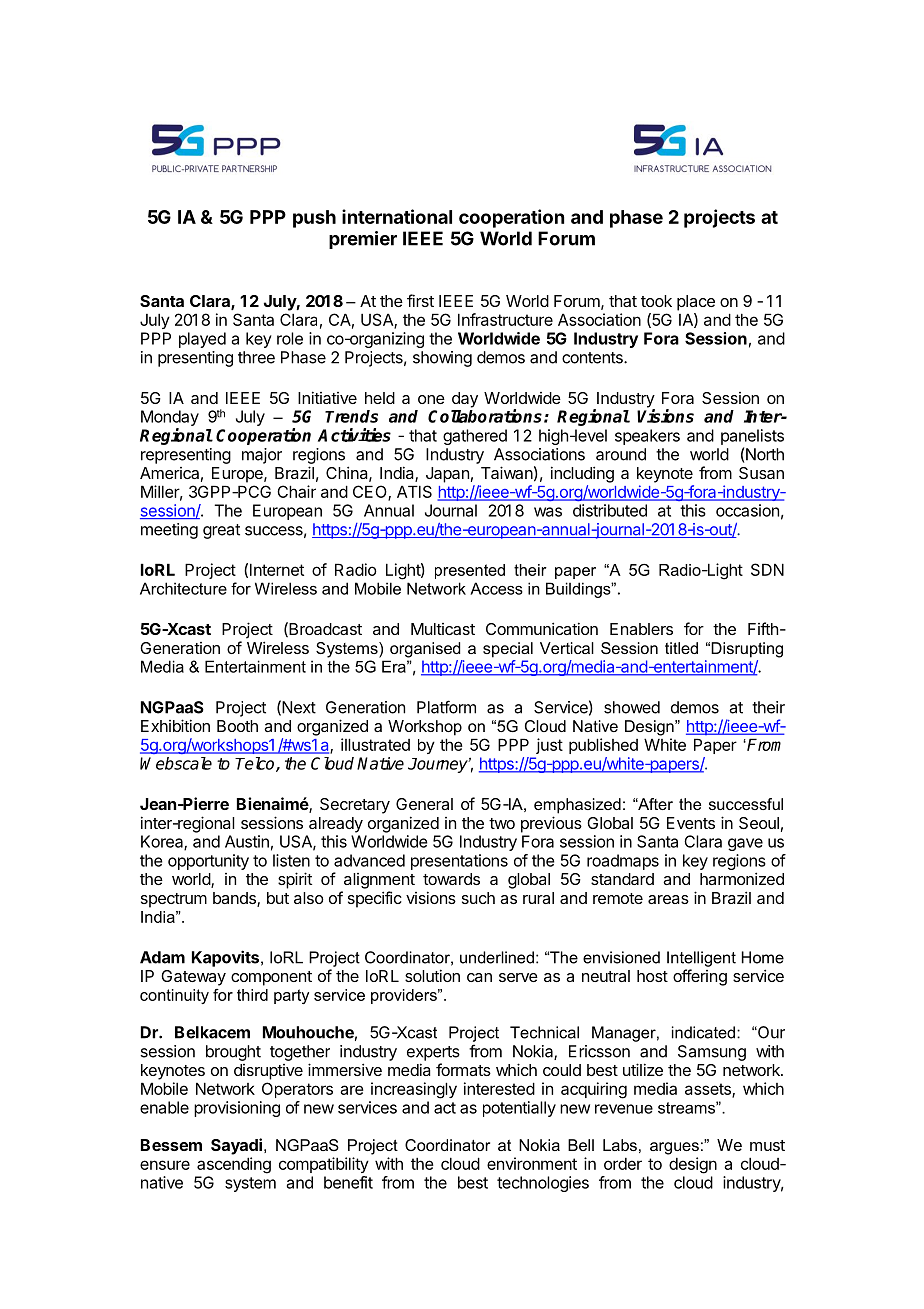 The image size is (924, 1309). Describe the element at coordinates (701, 959) in the screenshot. I see `Intelligent` at that location.
